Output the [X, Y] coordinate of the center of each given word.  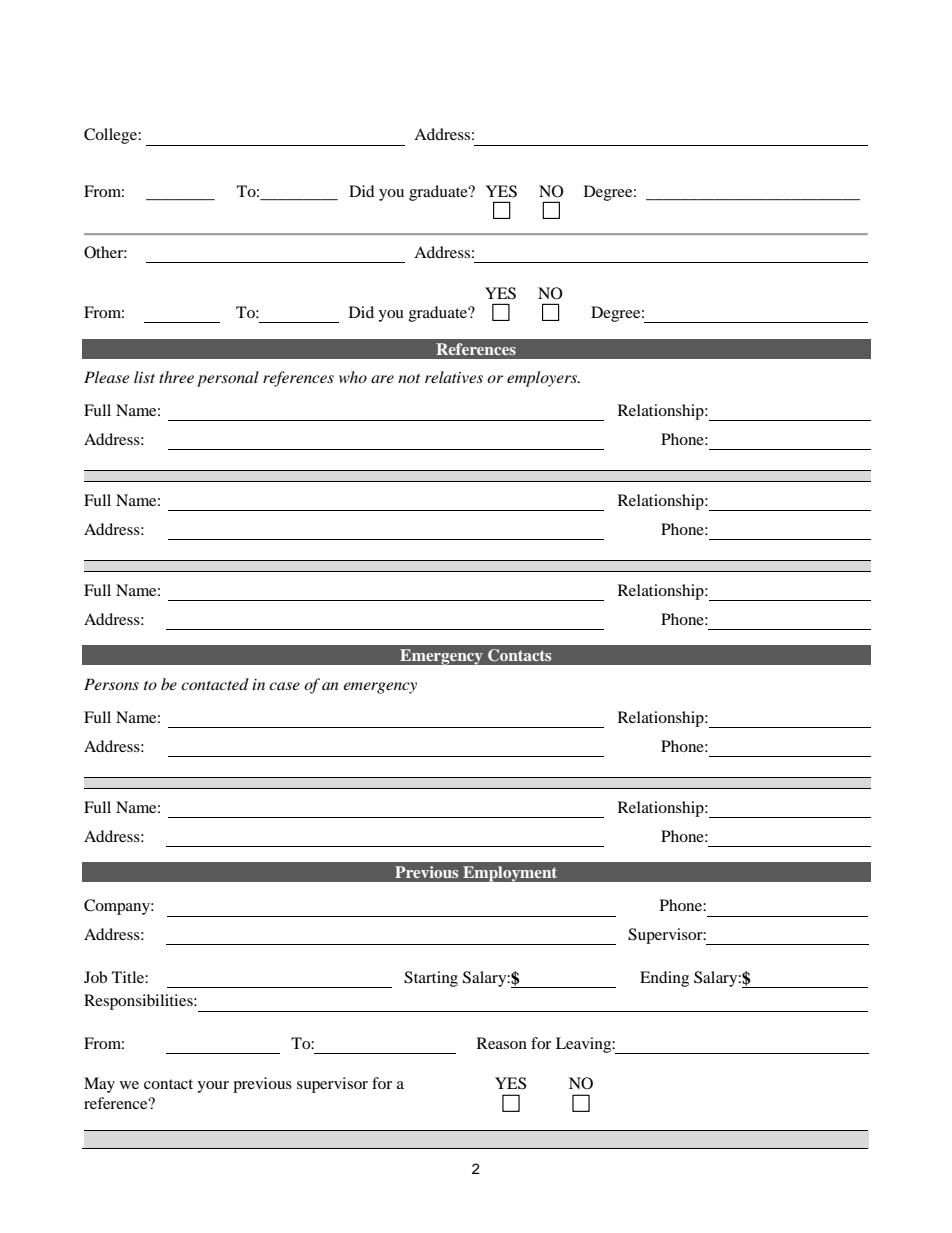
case [284, 686]
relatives [454, 377]
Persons [111, 684]
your [213, 1087]
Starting [431, 979]
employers [543, 379]
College [111, 136]
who [353, 377]
